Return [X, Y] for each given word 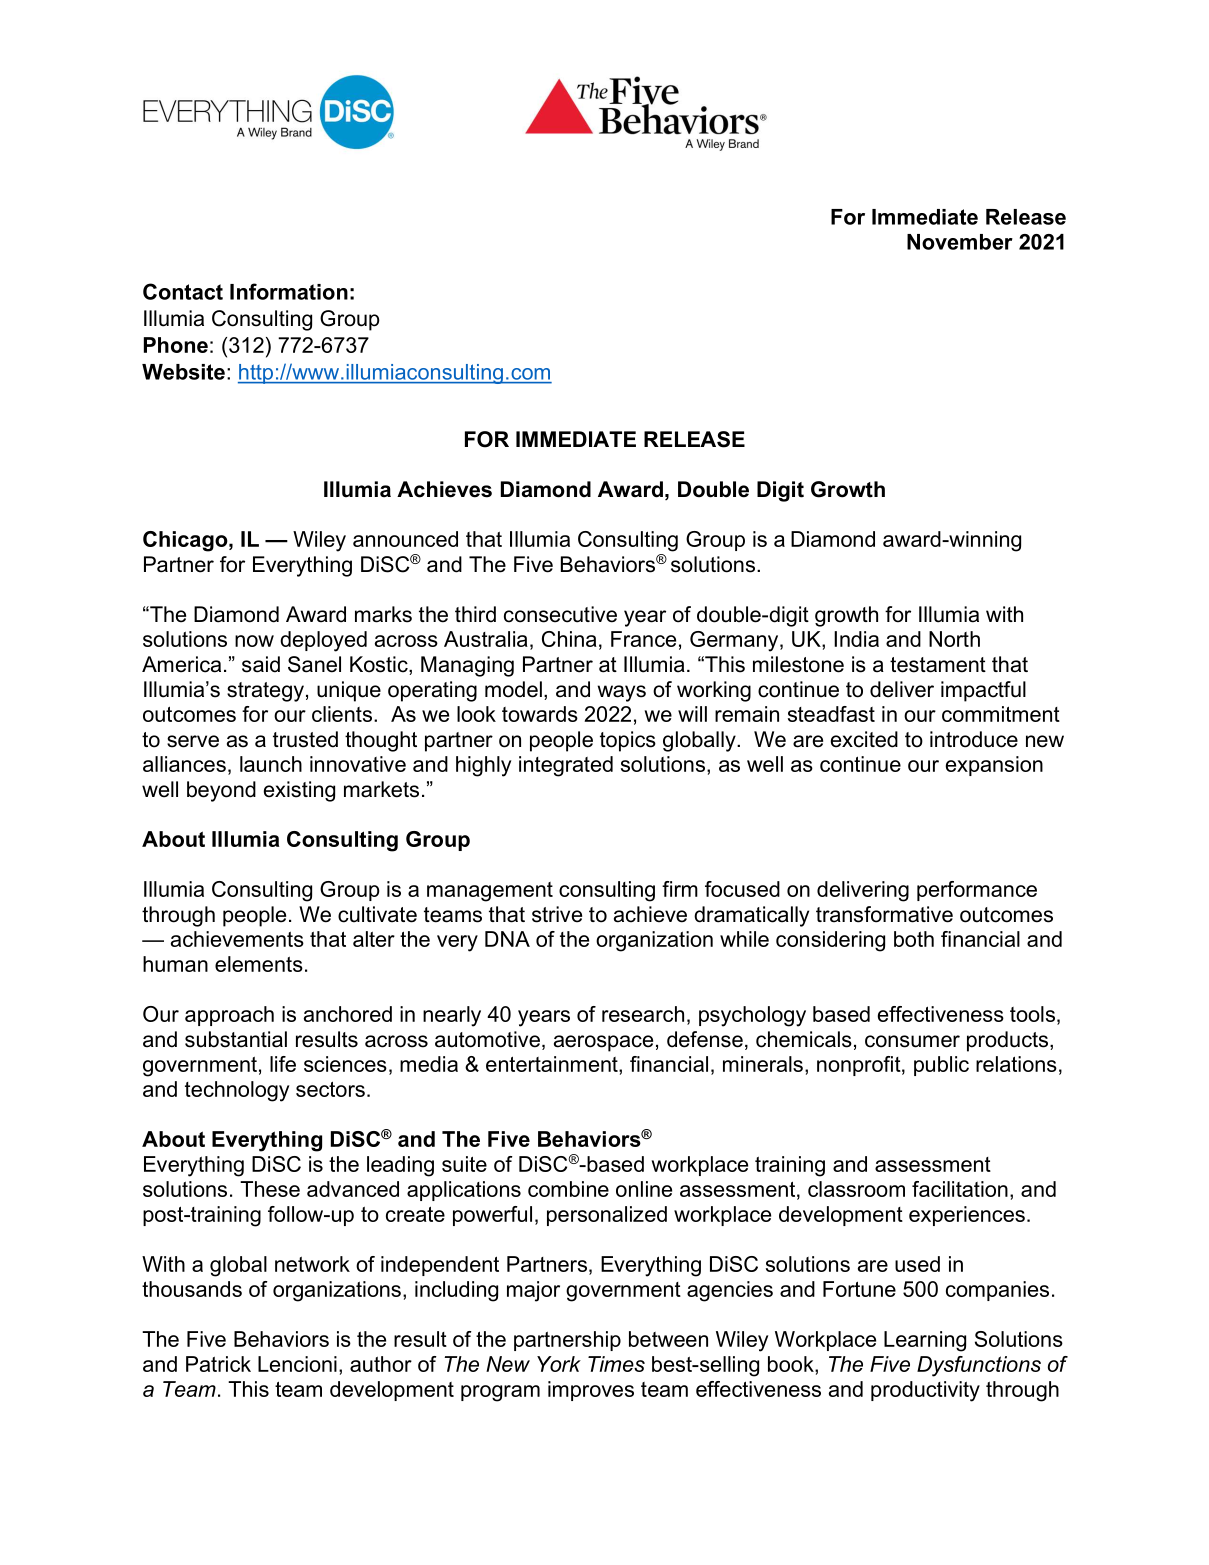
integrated [566, 766]
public [941, 1066]
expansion [994, 766]
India [856, 639]
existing [299, 791]
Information [289, 291]
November [960, 242]
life [283, 1064]
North [954, 639]
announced [405, 539]
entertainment [553, 1064]
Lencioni [297, 1364]
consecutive [560, 614]
